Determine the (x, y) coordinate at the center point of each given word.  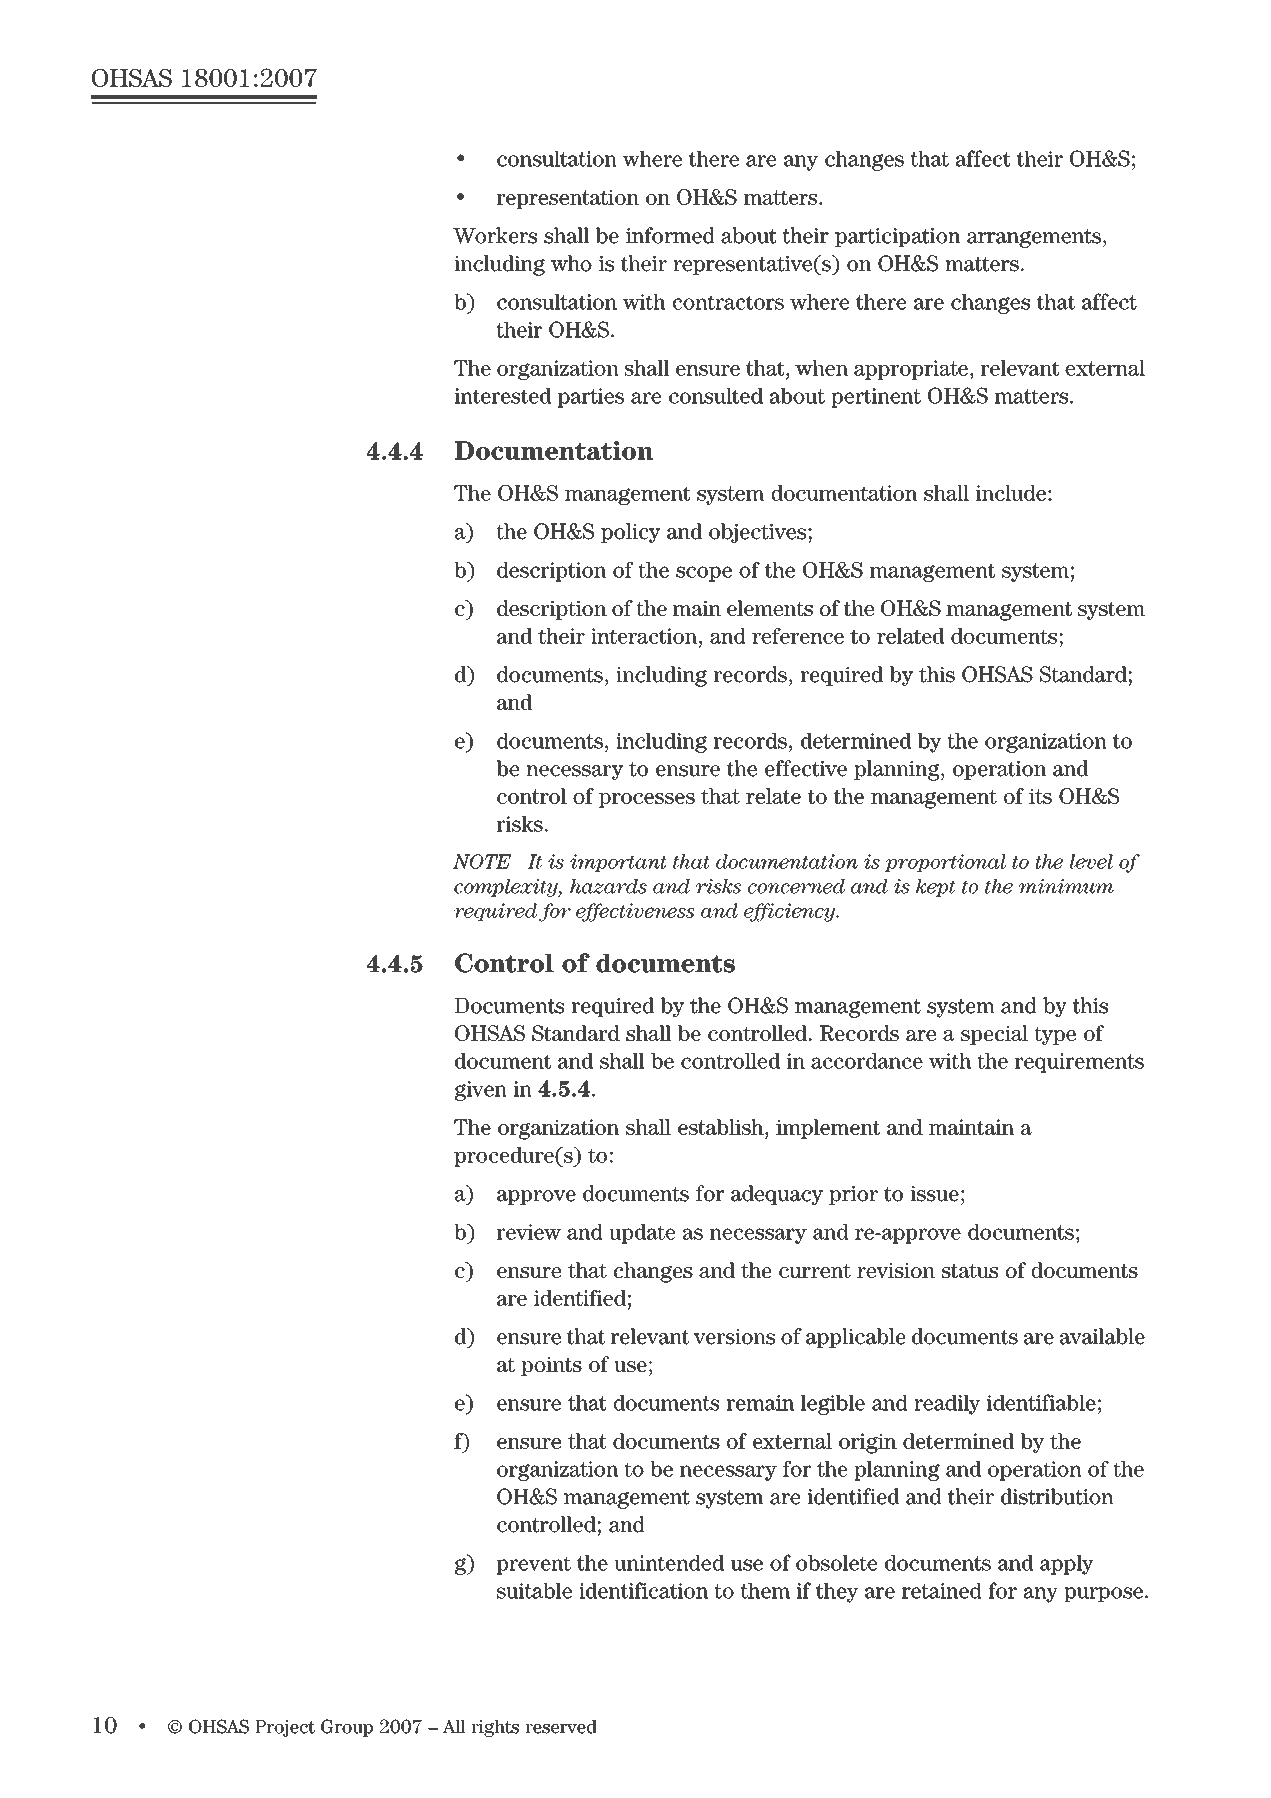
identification (643, 1590)
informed (670, 235)
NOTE (482, 861)
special (994, 1035)
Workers (495, 235)
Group (347, 1728)
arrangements (1034, 238)
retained (942, 1591)
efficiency (791, 912)
